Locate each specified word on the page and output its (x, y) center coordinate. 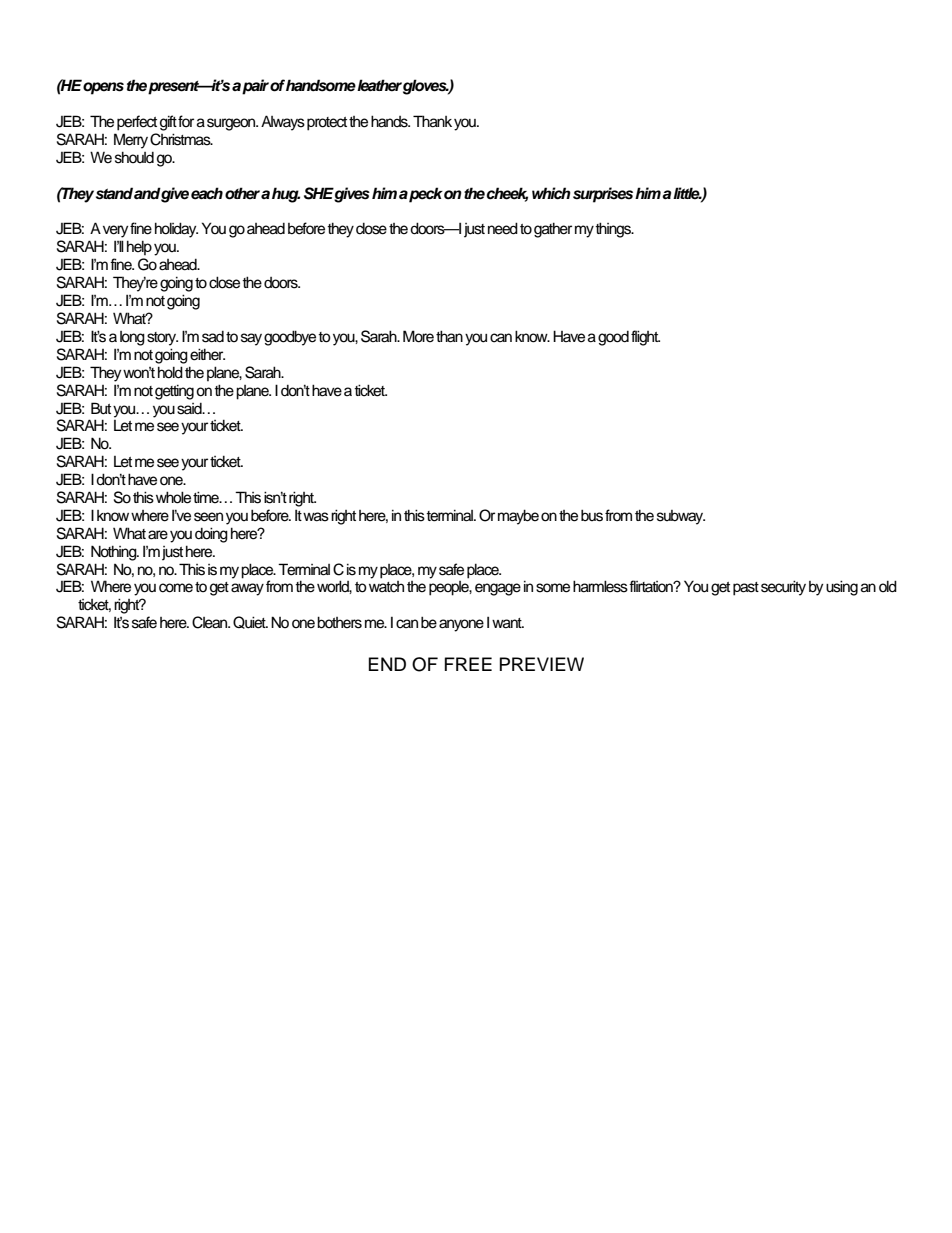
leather (379, 85)
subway (681, 517)
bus (592, 515)
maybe (518, 517)
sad (213, 337)
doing (211, 535)
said (190, 409)
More (418, 336)
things (614, 230)
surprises (603, 195)
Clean (211, 622)
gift (168, 123)
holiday (176, 230)
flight (645, 338)
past (746, 589)
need (503, 228)
